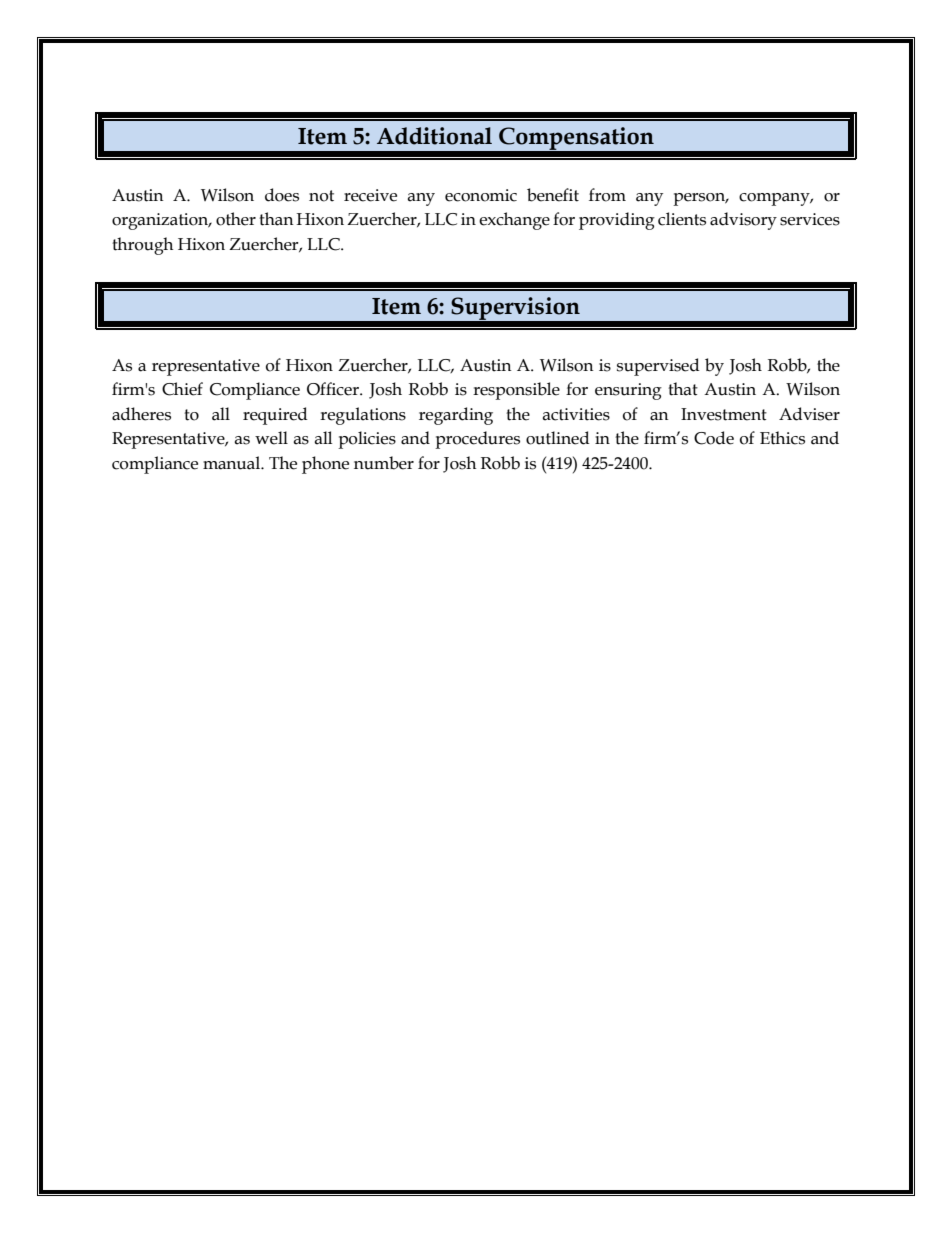 This document has width=952, height=1233. I want to click on supervised, so click(658, 367).
